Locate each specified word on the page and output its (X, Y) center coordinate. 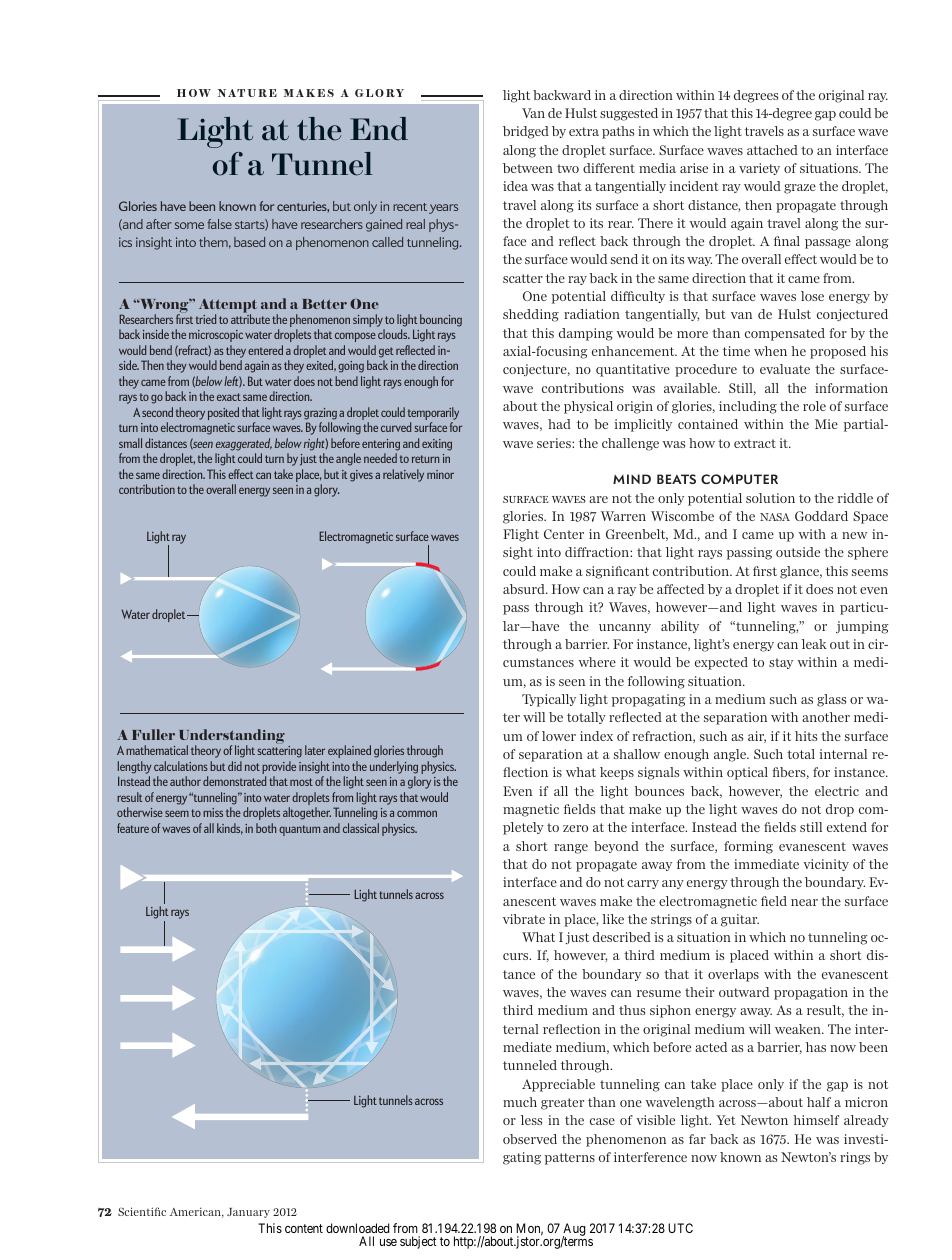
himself (816, 1120)
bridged (526, 132)
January (248, 1213)
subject (418, 1242)
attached (772, 150)
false (219, 224)
